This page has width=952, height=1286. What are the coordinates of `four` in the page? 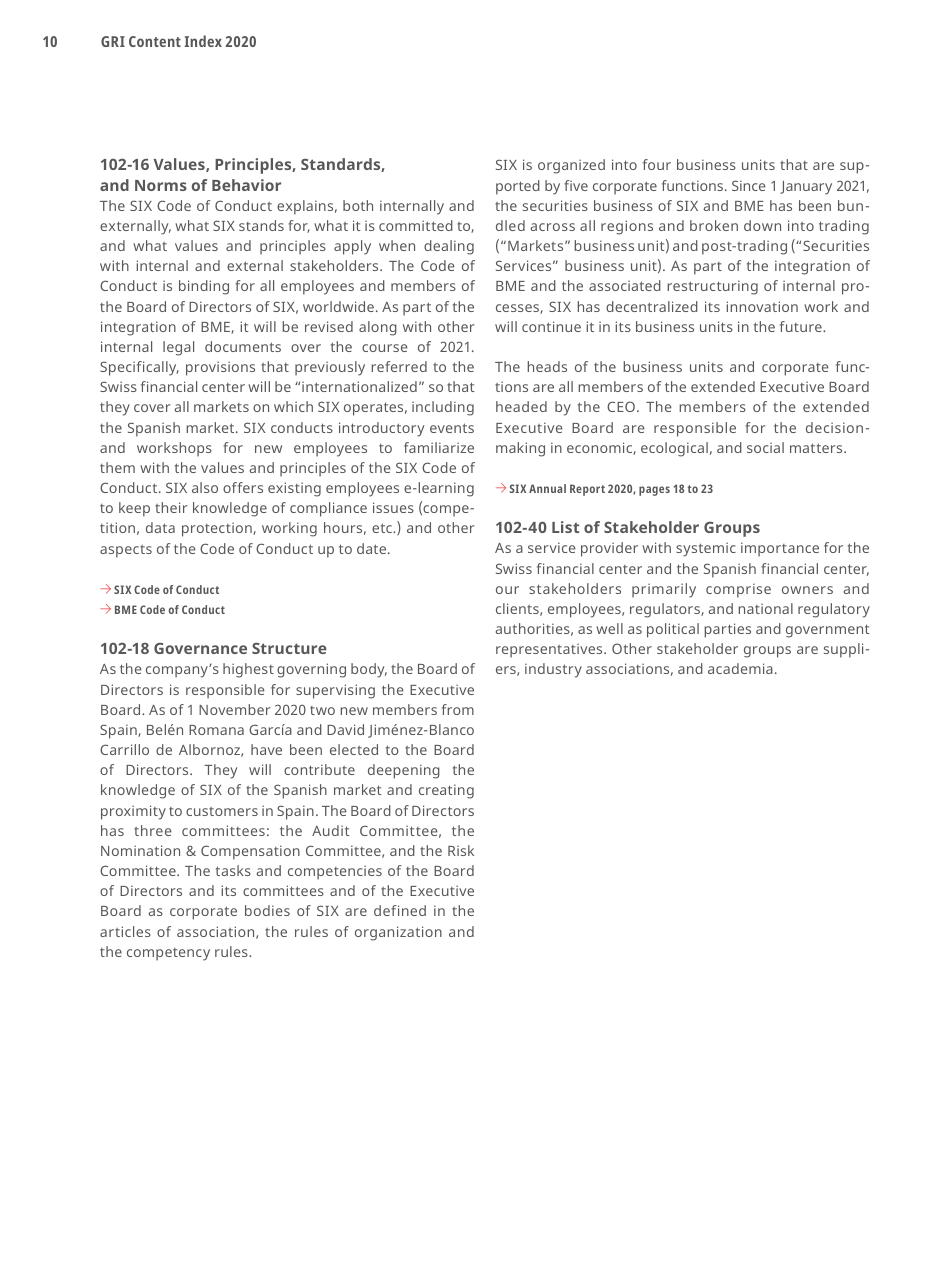 It's located at (657, 164).
